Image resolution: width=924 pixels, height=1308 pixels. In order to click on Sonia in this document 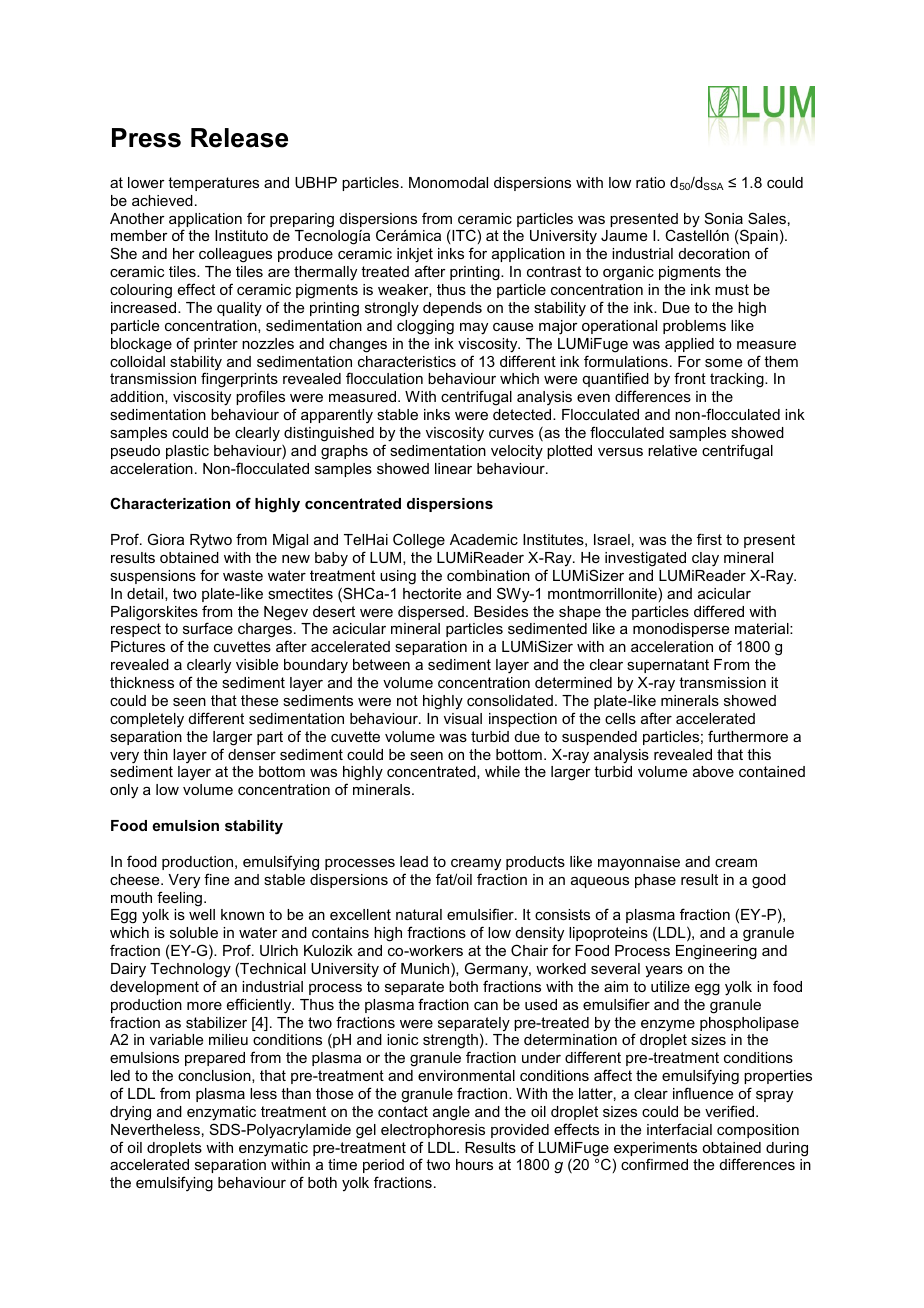, I will do `click(724, 218)`.
